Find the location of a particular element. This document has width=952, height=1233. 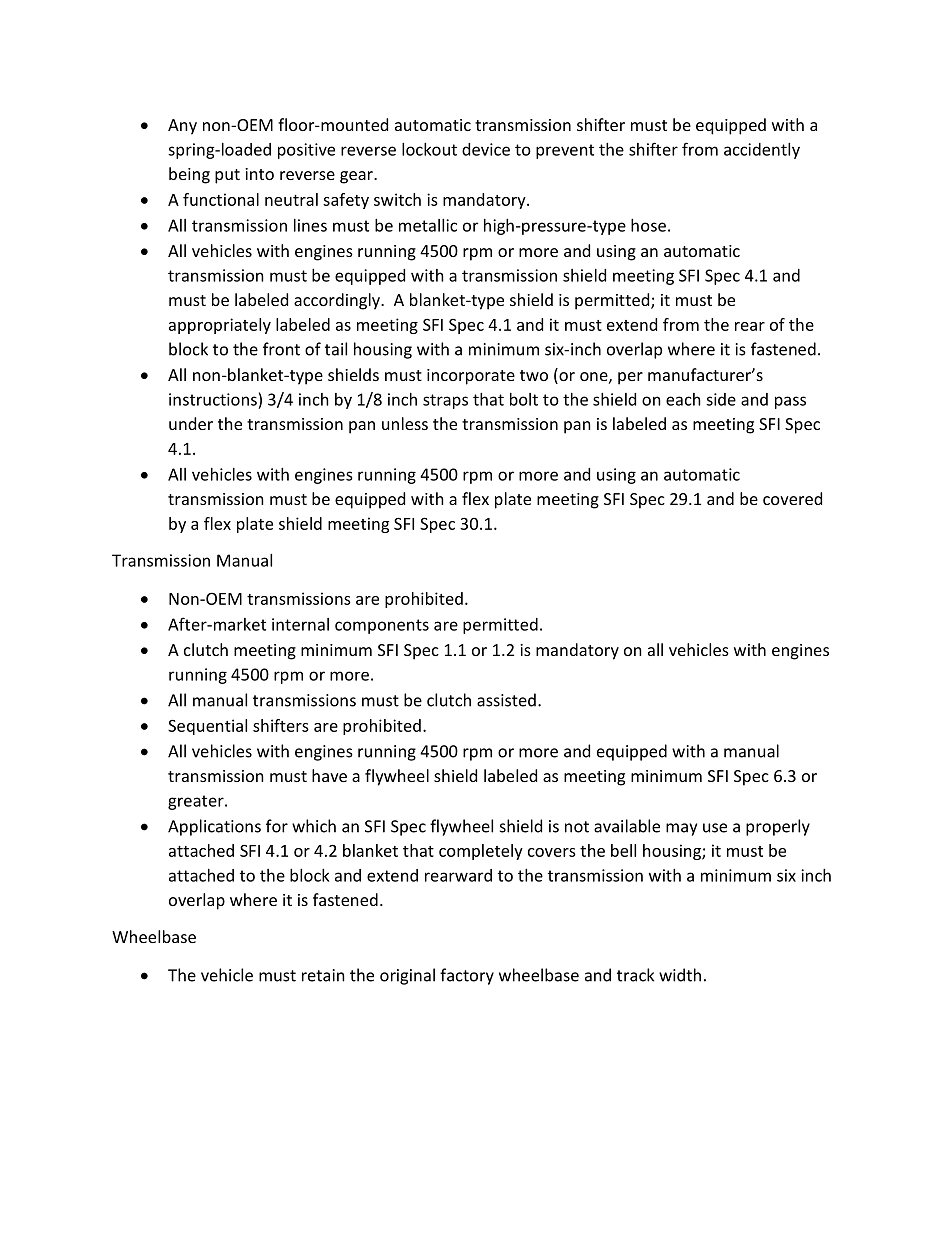

covered is located at coordinates (792, 498).
